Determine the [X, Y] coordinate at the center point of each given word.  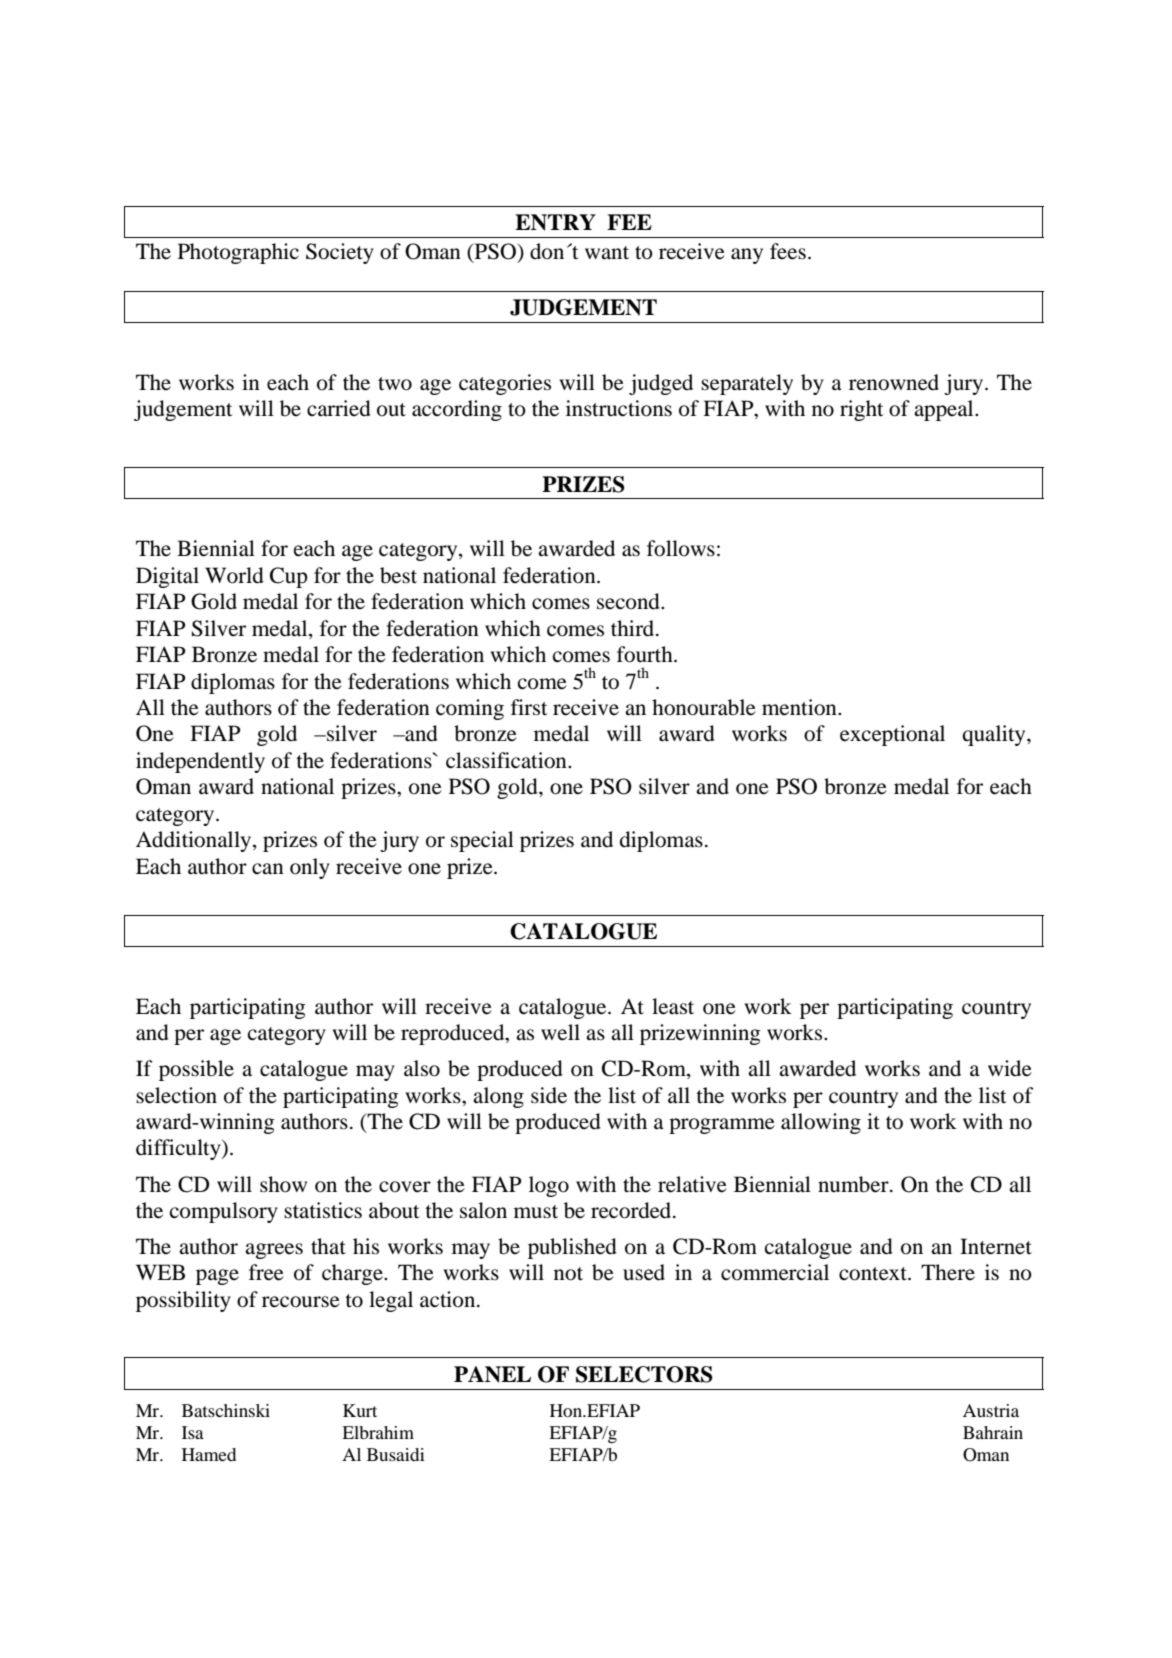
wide [1010, 1068]
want [607, 253]
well [560, 1032]
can [268, 869]
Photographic [238, 253]
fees [788, 251]
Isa [193, 1432]
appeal [945, 410]
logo [549, 1186]
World [234, 575]
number [854, 1184]
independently [200, 762]
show [283, 1184]
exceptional [892, 735]
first [529, 707]
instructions [619, 408]
